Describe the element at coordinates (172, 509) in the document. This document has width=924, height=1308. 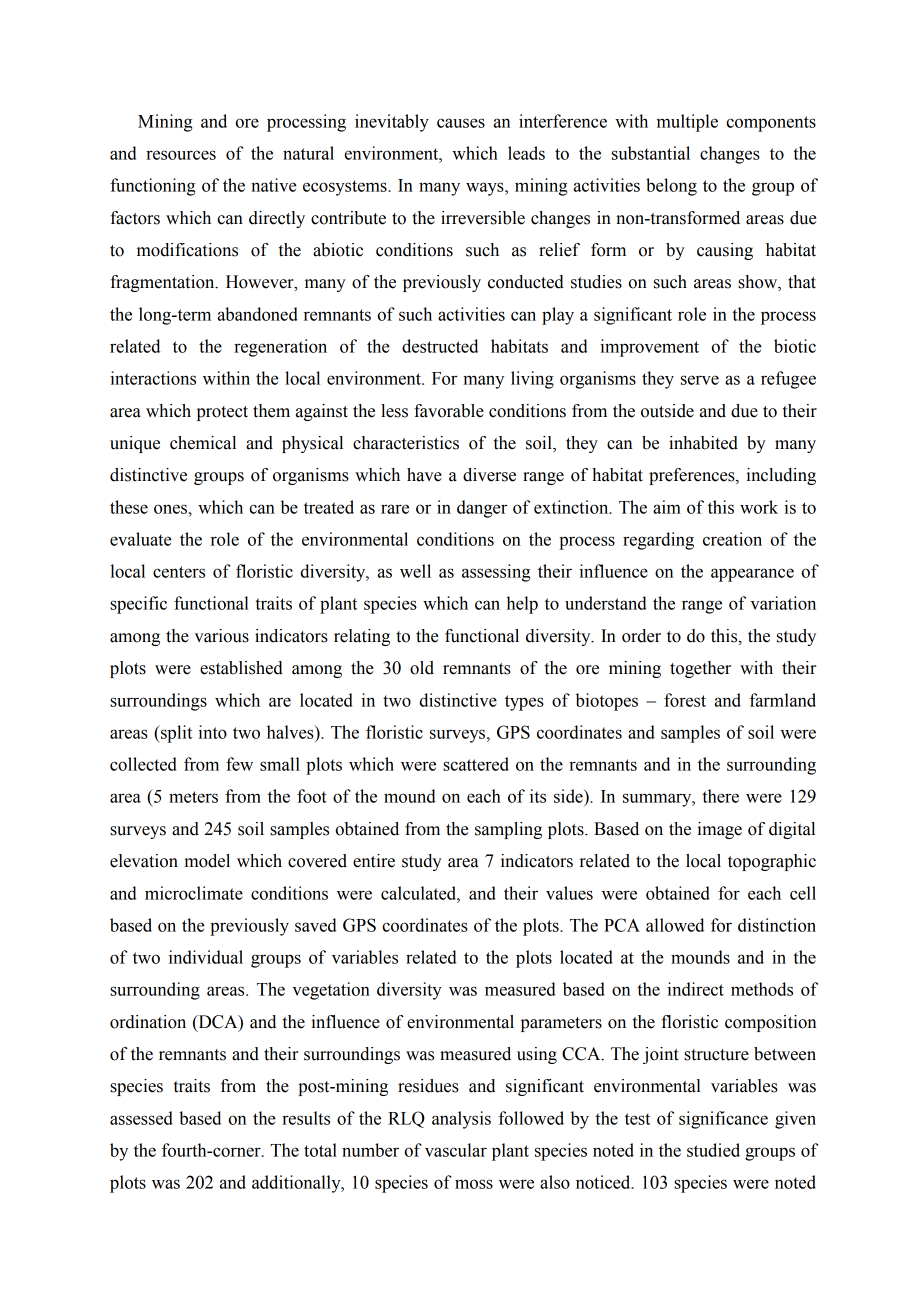
I see `ones` at that location.
